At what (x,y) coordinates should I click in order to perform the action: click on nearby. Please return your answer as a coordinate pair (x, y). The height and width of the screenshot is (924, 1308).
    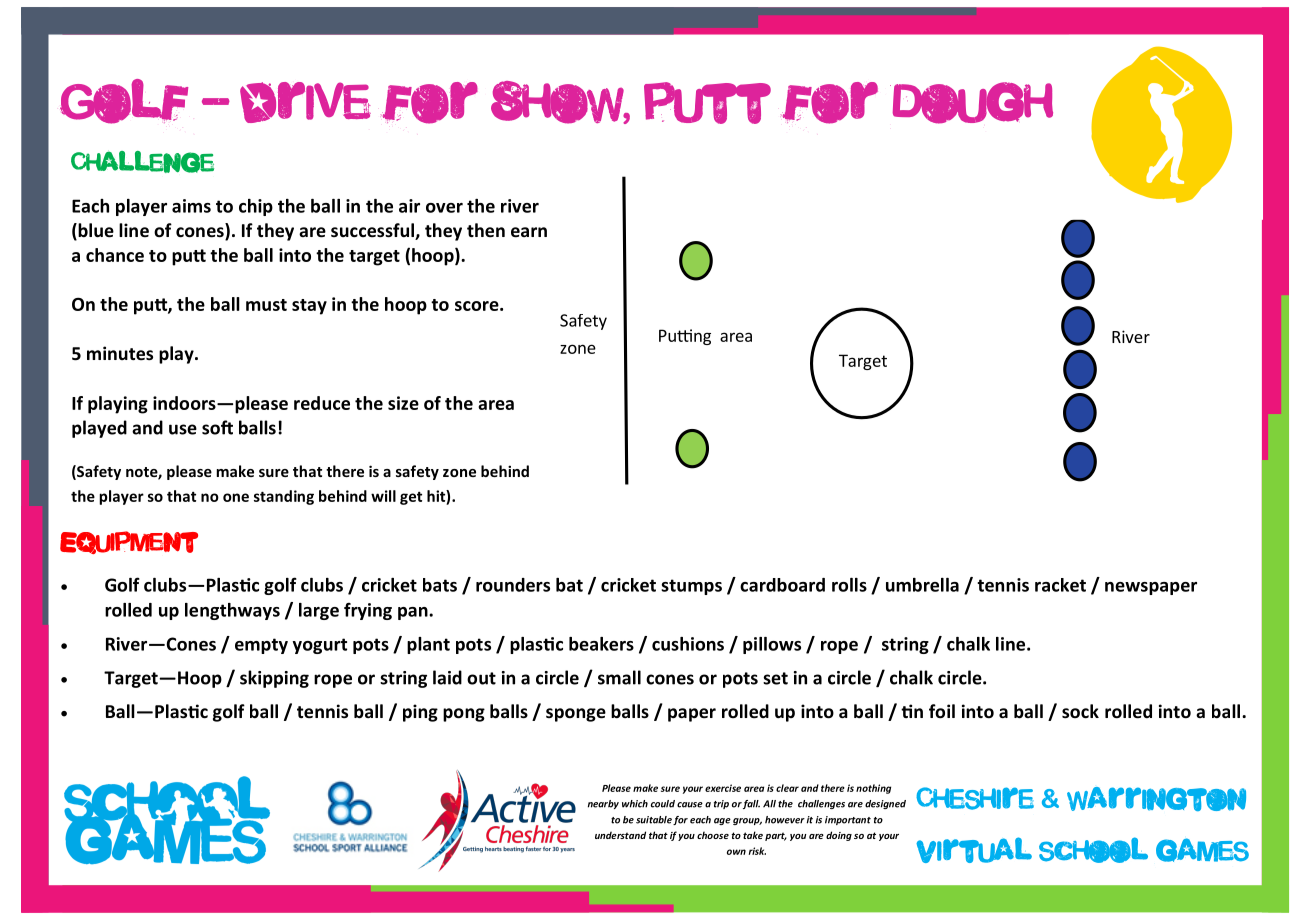
    Looking at the image, I should click on (603, 804).
